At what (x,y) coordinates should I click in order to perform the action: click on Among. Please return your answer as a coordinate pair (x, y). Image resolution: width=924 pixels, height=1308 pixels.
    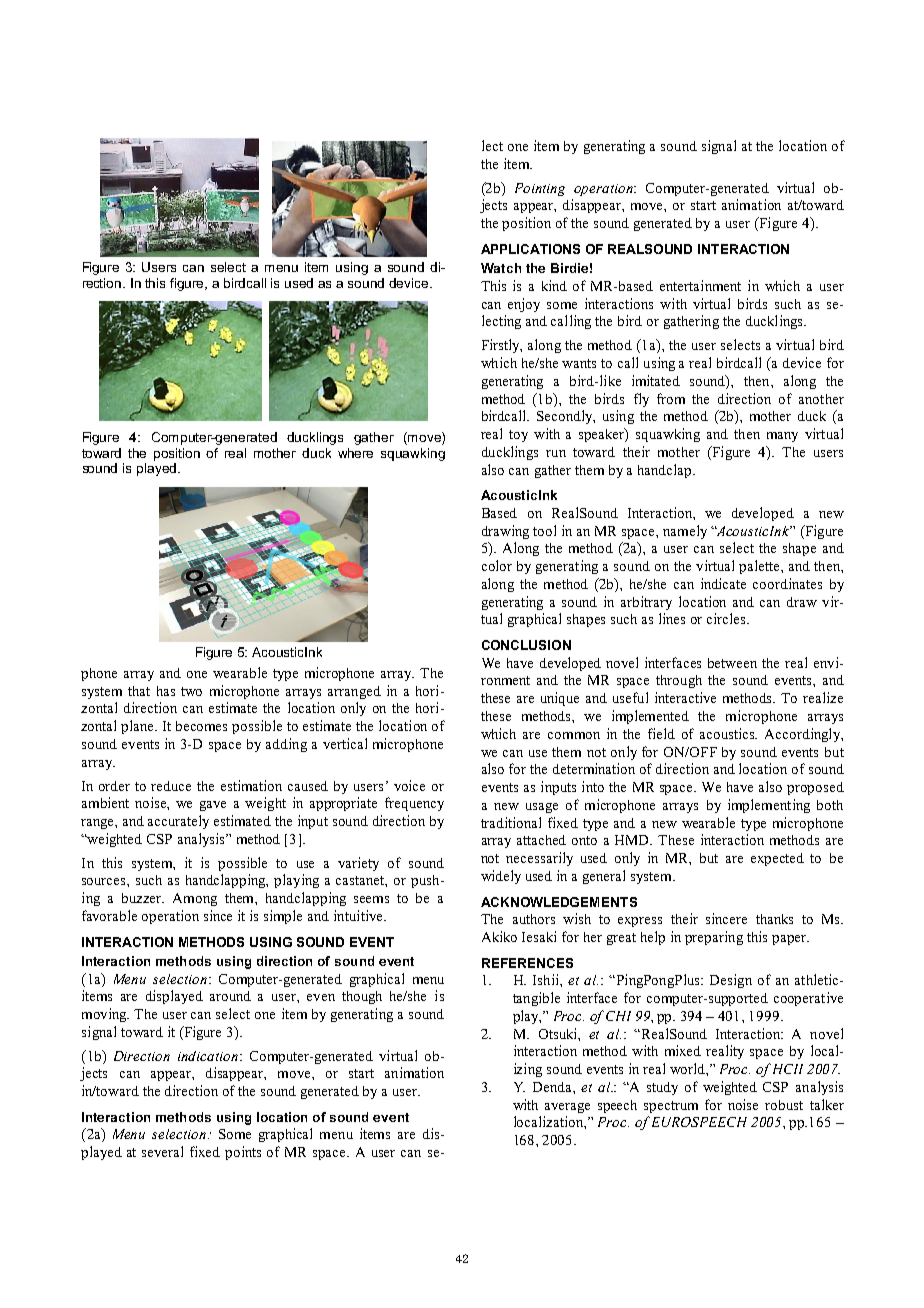
    Looking at the image, I should click on (195, 899).
